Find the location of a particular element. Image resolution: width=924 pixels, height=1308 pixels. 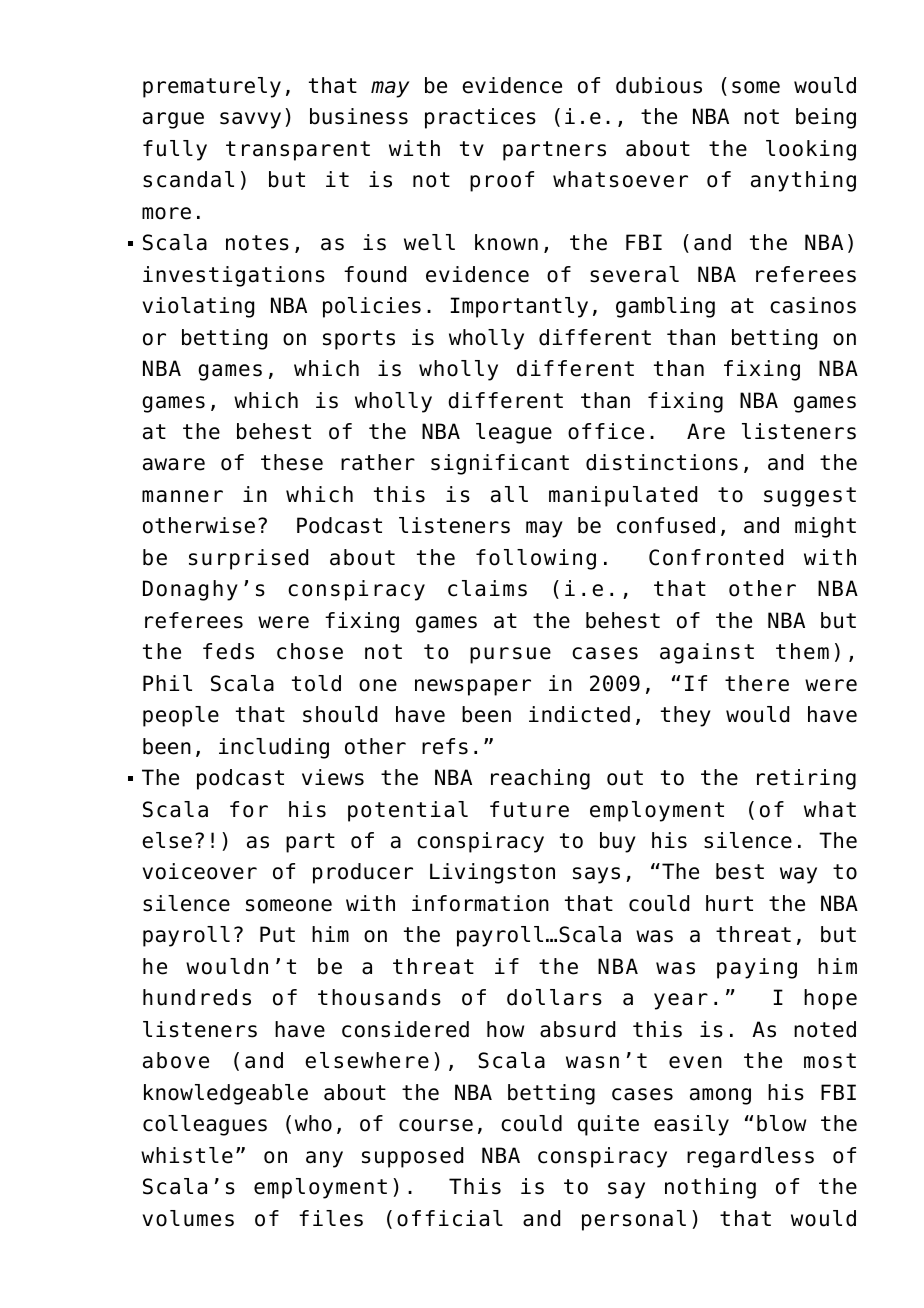

volumes is located at coordinates (188, 1218).
